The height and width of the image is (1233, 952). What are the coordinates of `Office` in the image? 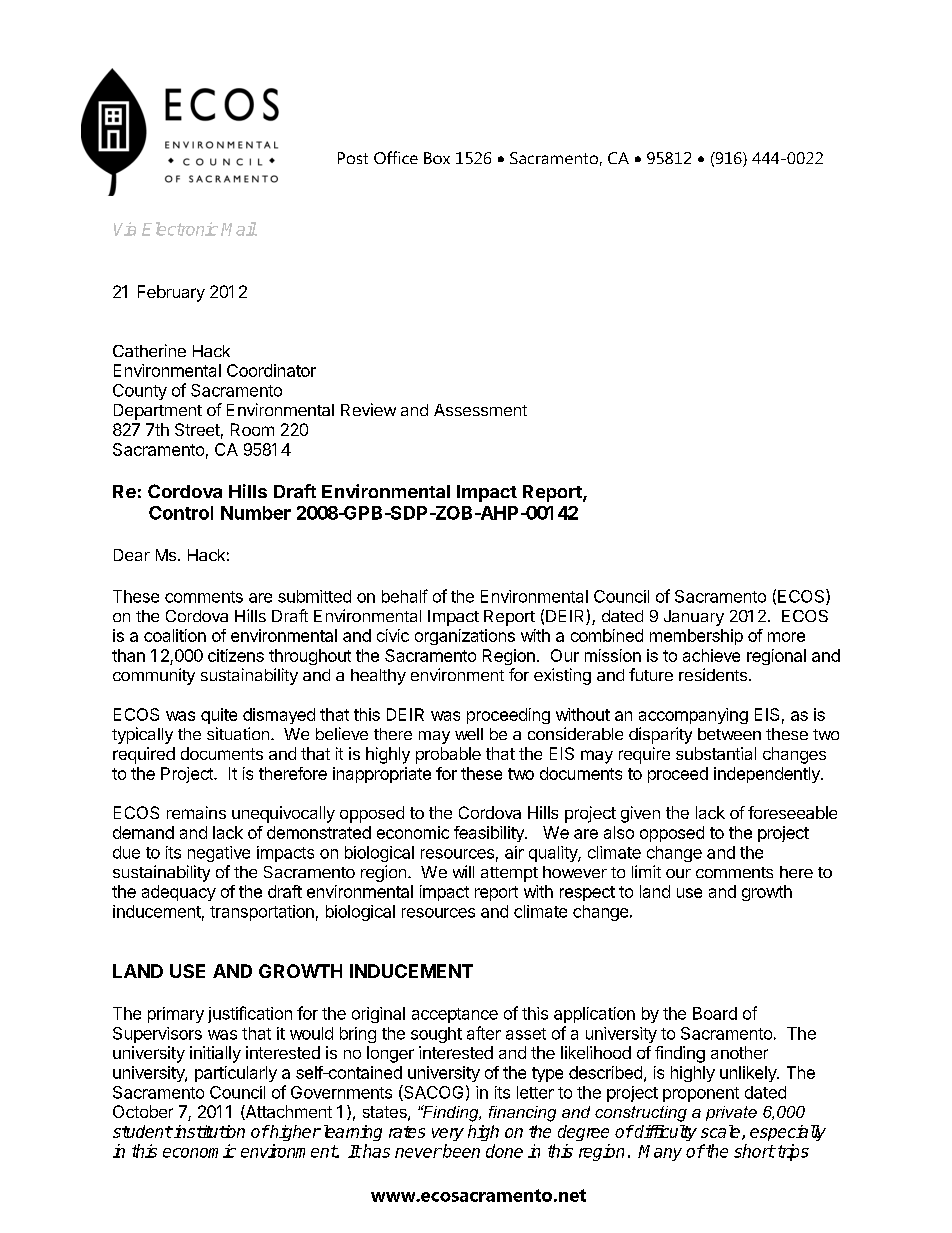 It's located at (396, 157).
